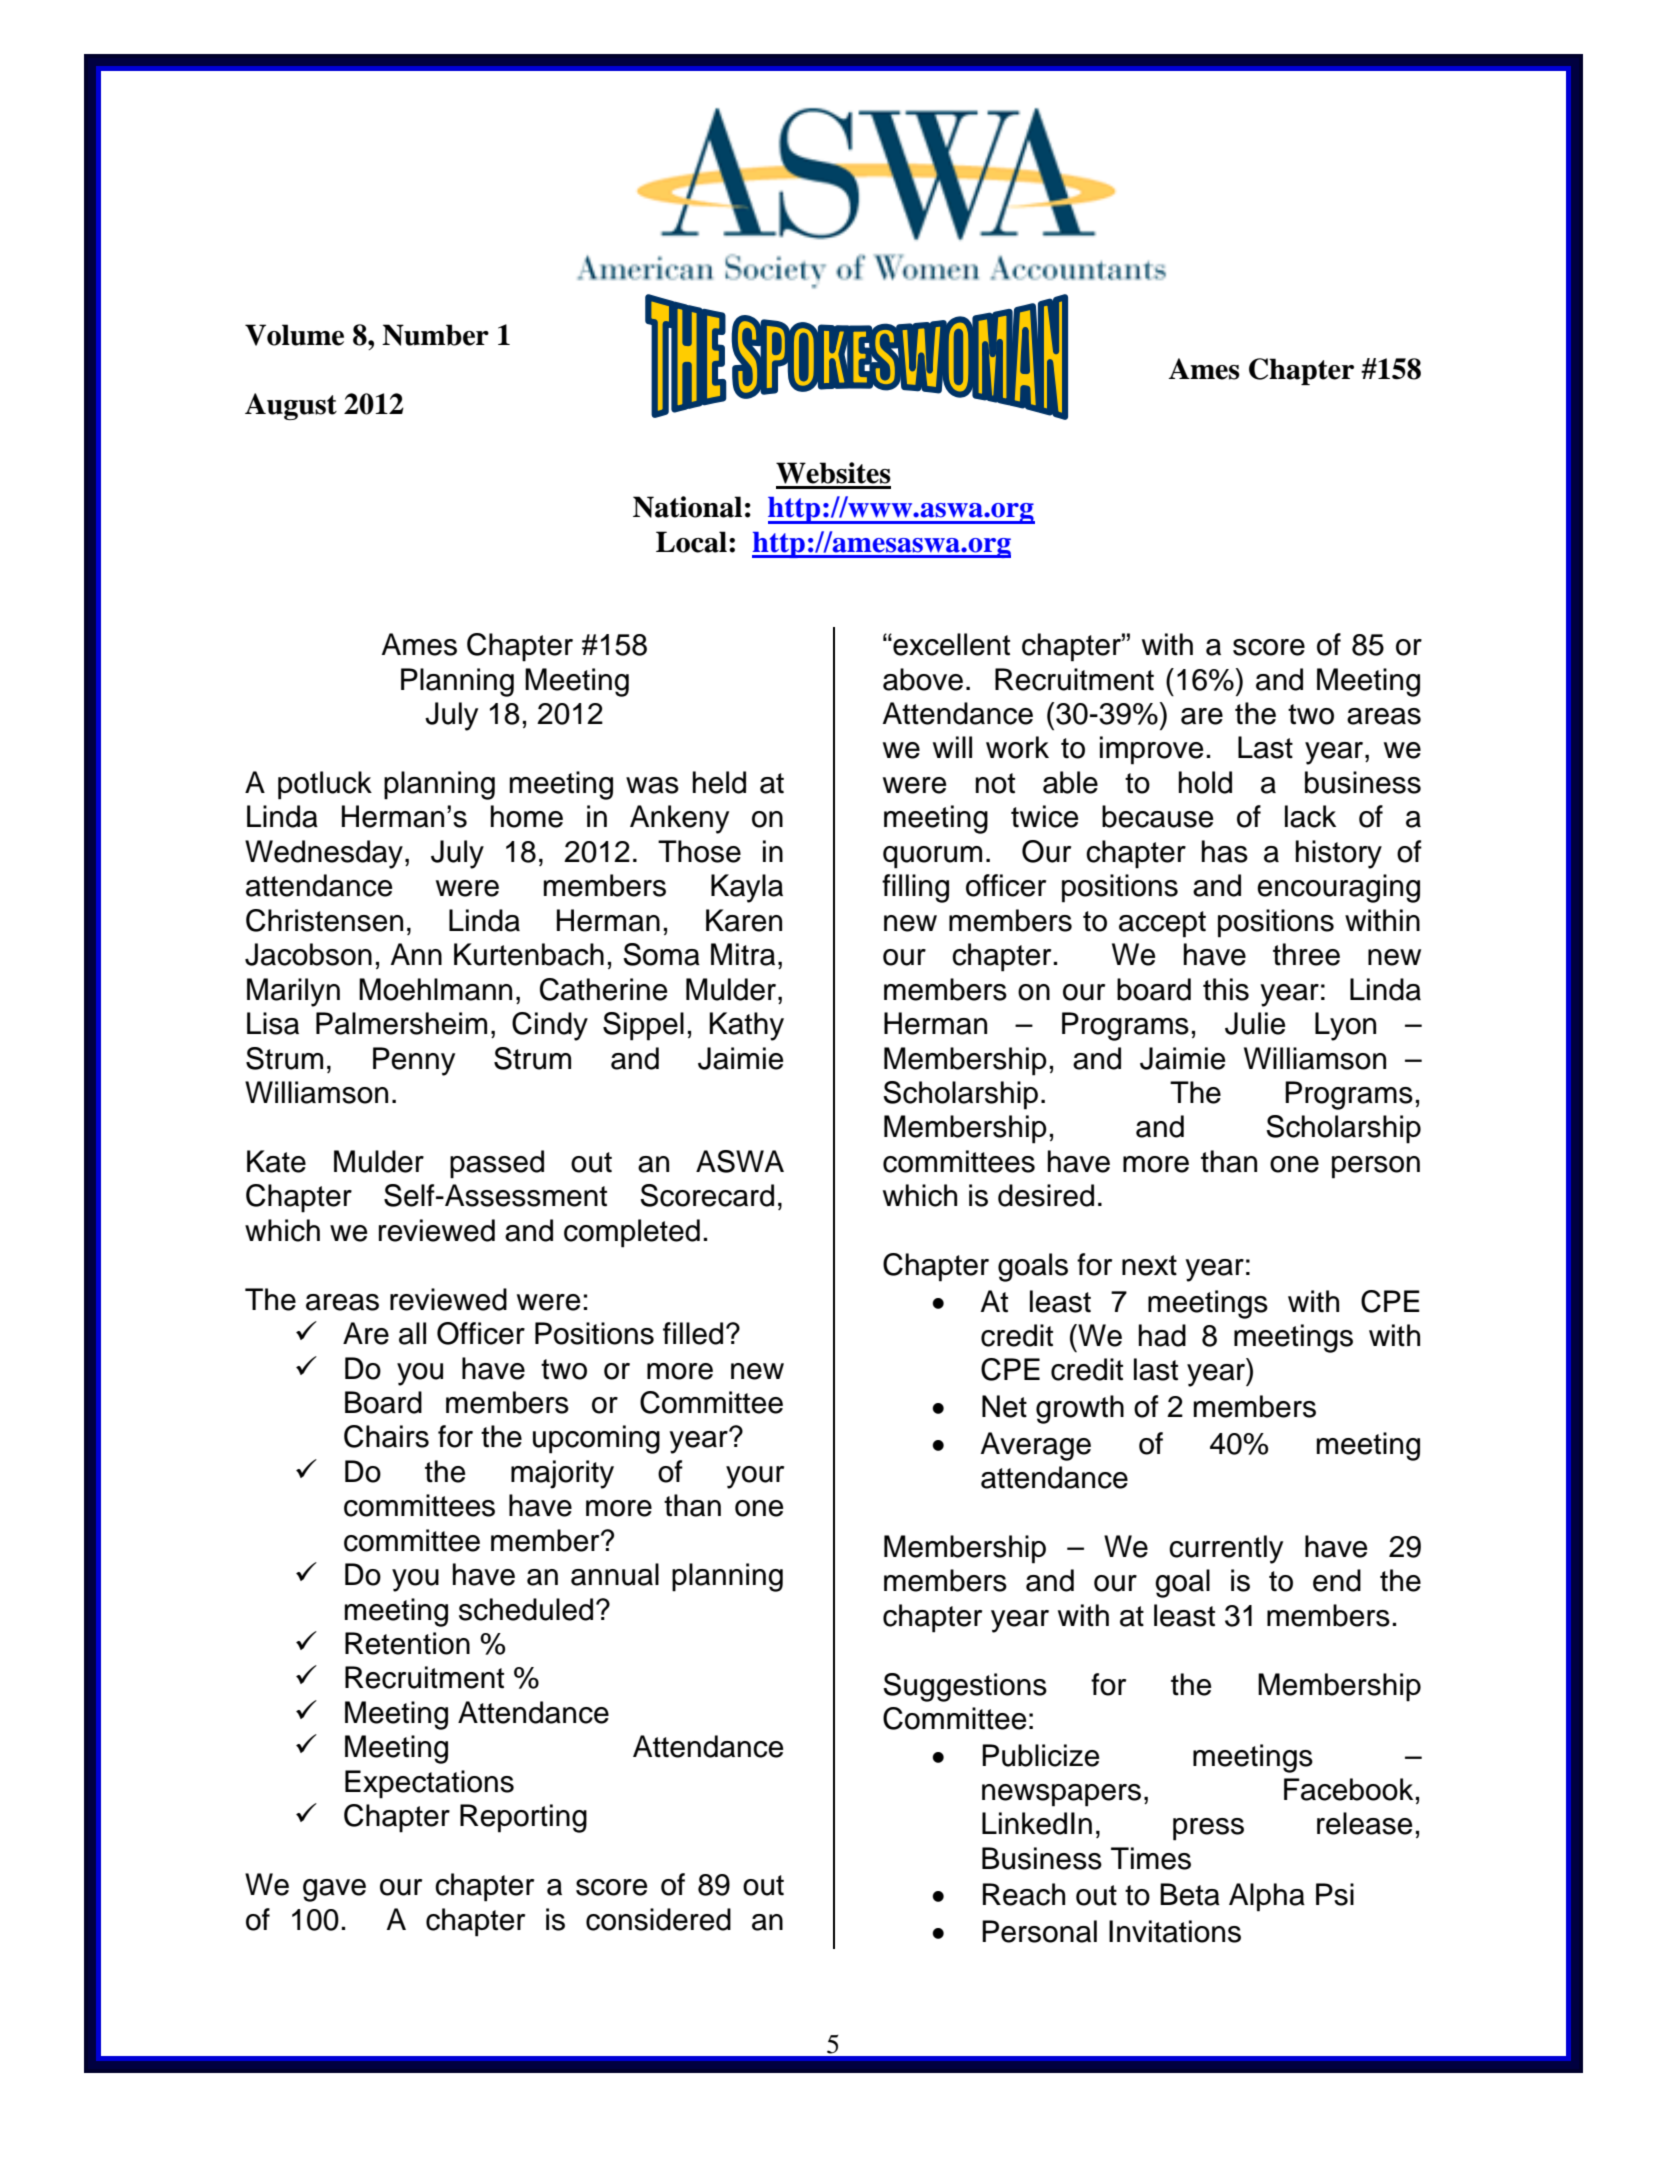 This screenshot has width=1667, height=2157. What do you see at coordinates (334, 1890) in the screenshot?
I see `gave` at bounding box center [334, 1890].
